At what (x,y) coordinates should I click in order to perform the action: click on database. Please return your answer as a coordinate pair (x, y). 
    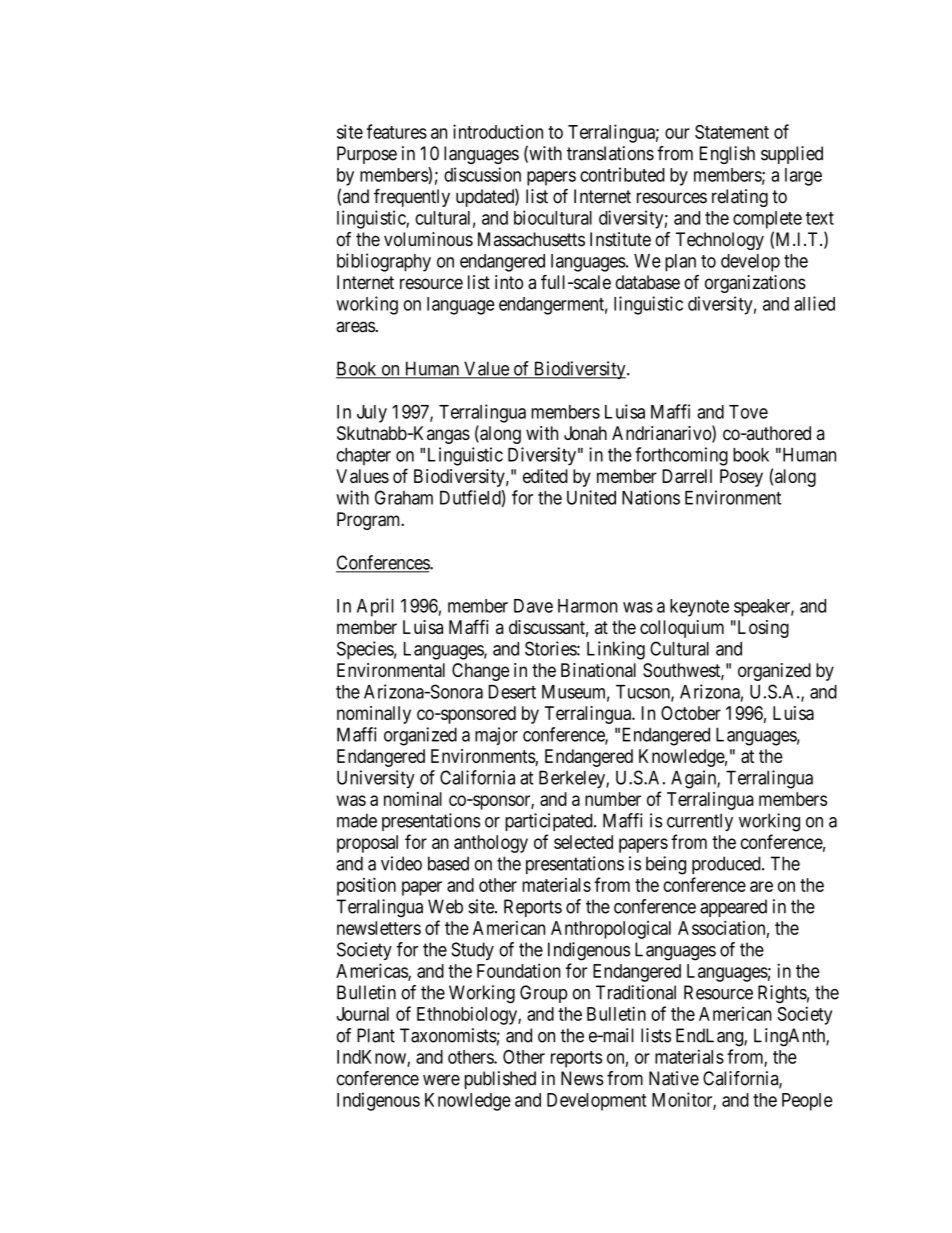
    Looking at the image, I should click on (647, 282).
